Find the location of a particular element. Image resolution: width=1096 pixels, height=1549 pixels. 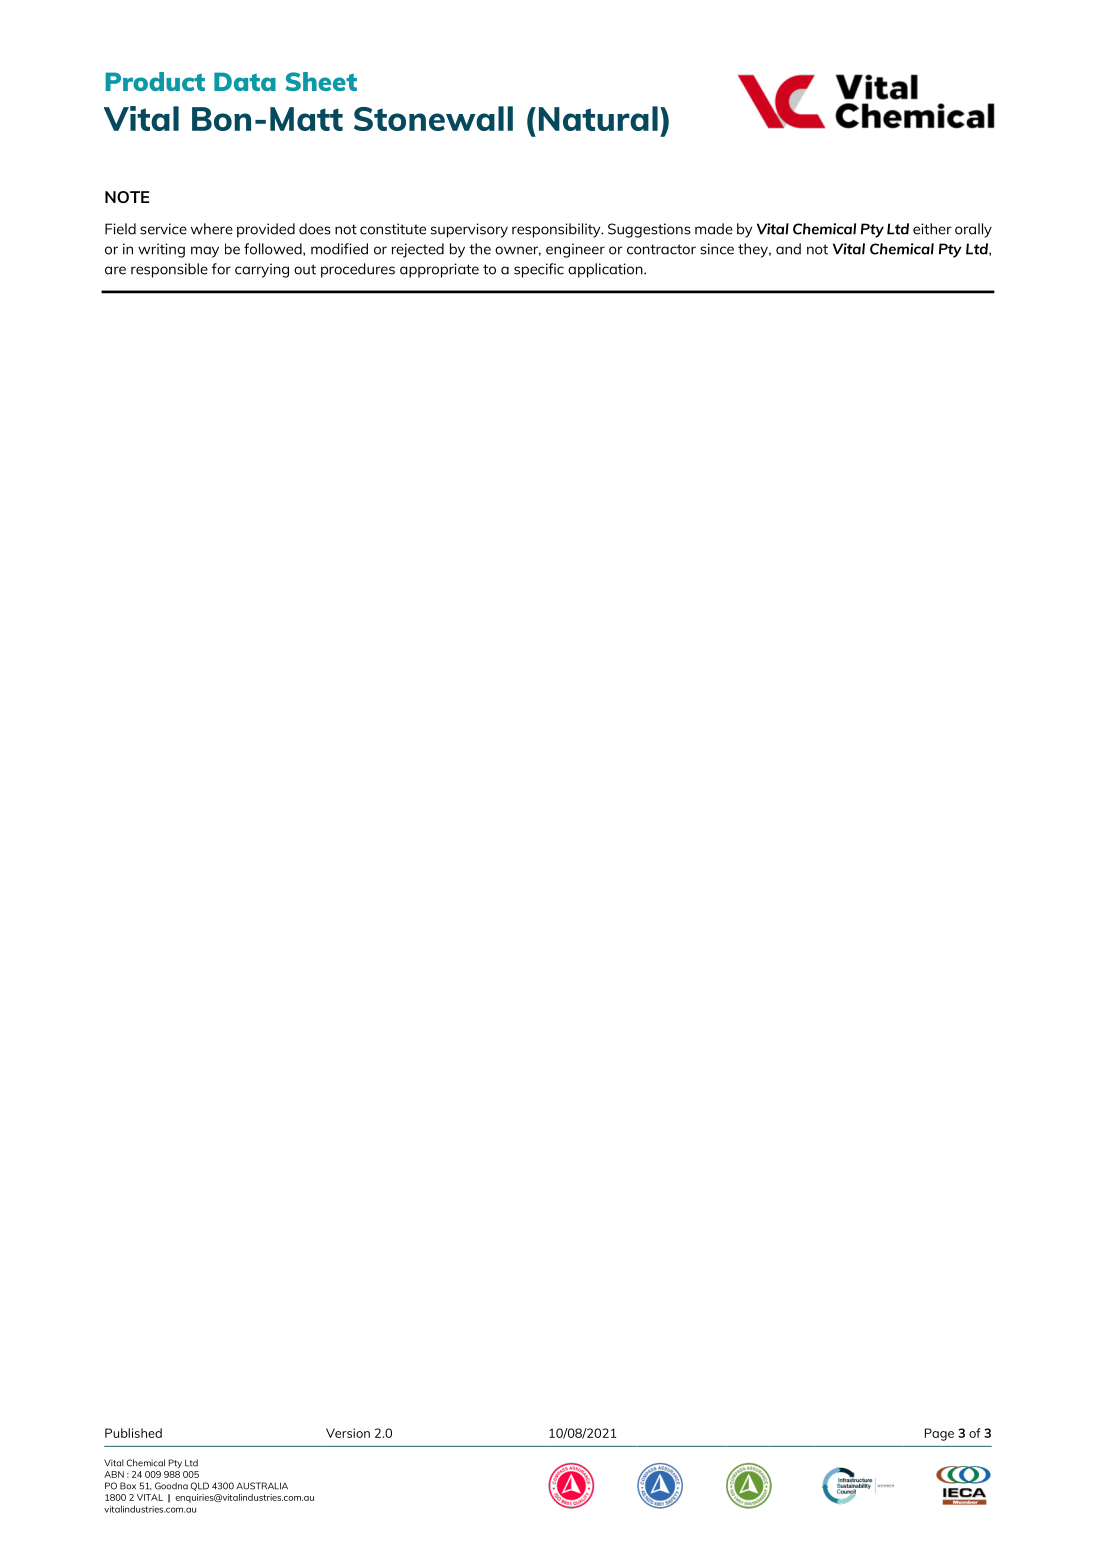

Published is located at coordinates (133, 1433).
